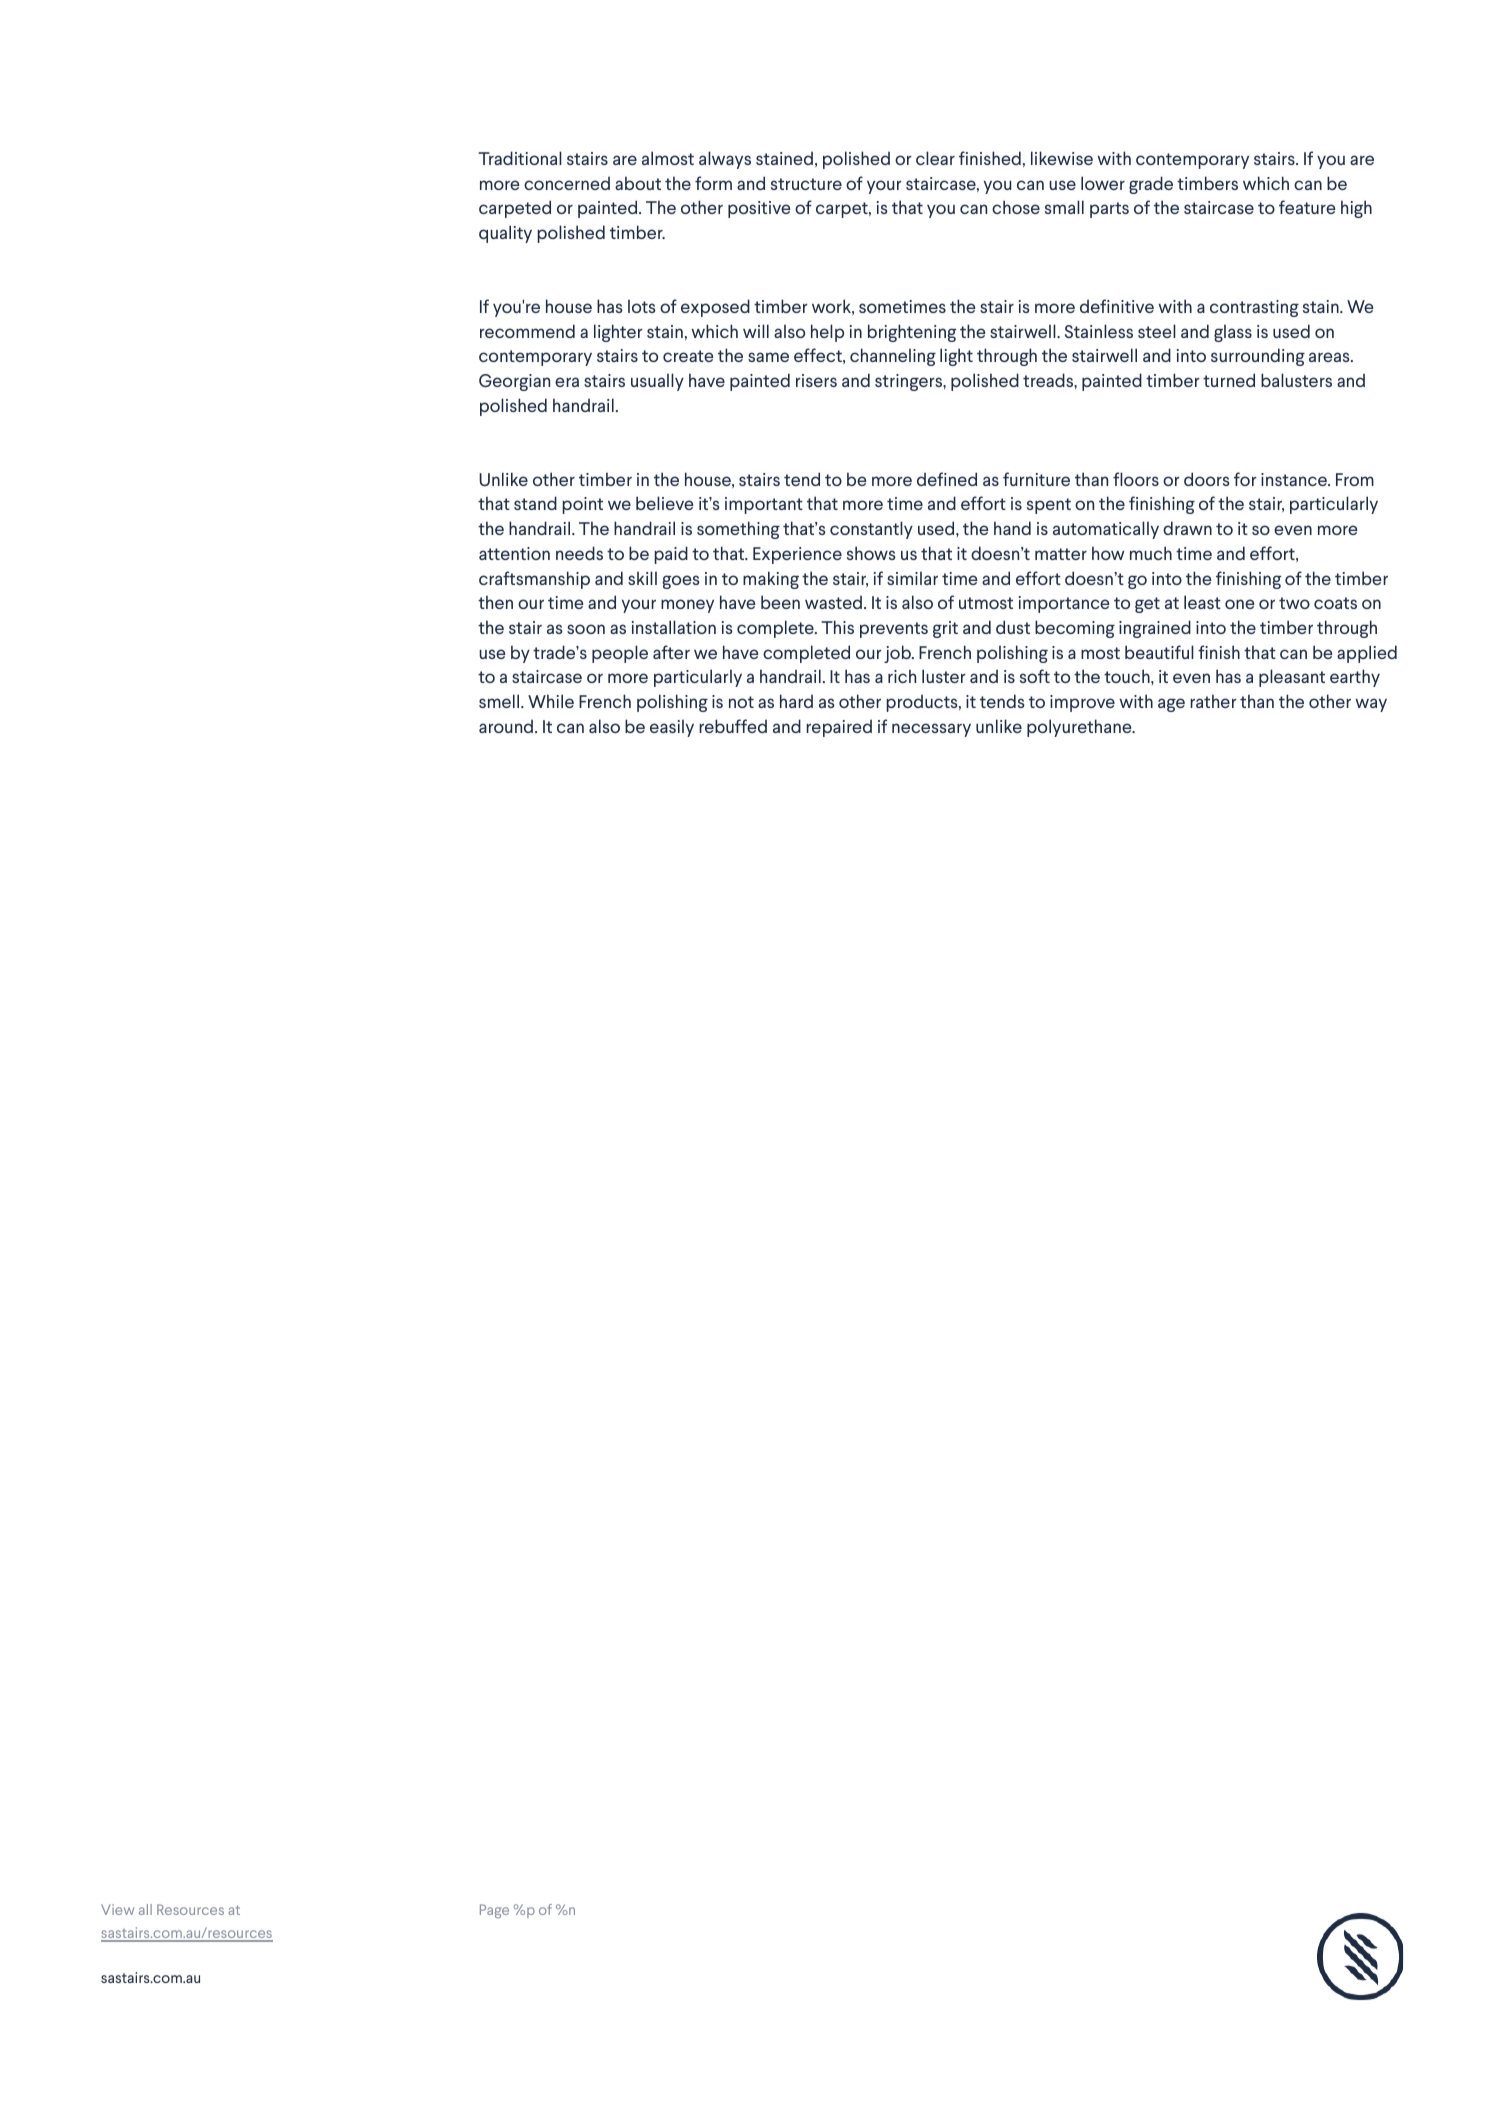 The image size is (1504, 2125). Describe the element at coordinates (759, 209) in the screenshot. I see `positive` at that location.
